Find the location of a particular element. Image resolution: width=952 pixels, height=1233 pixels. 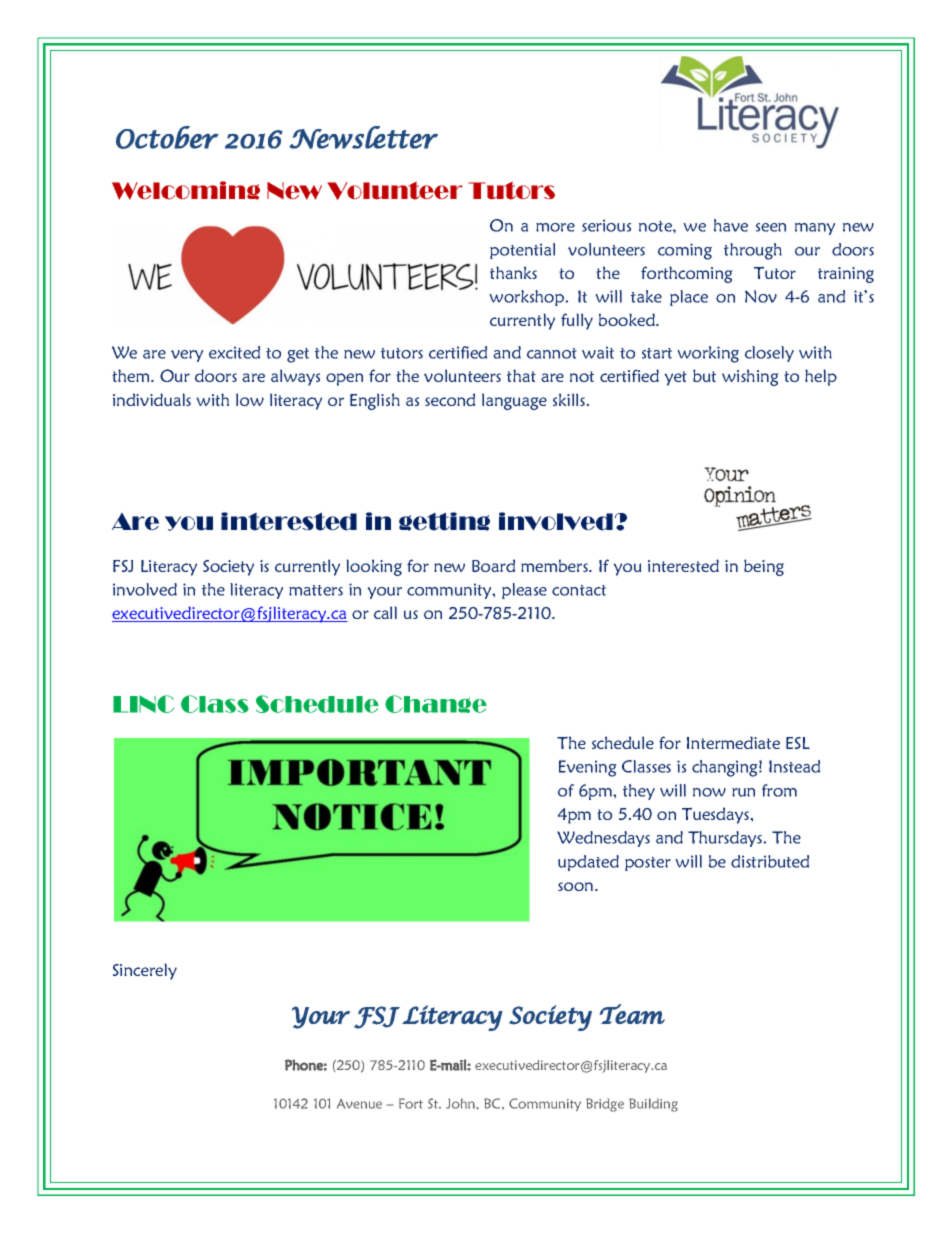

John is located at coordinates (461, 1103).
